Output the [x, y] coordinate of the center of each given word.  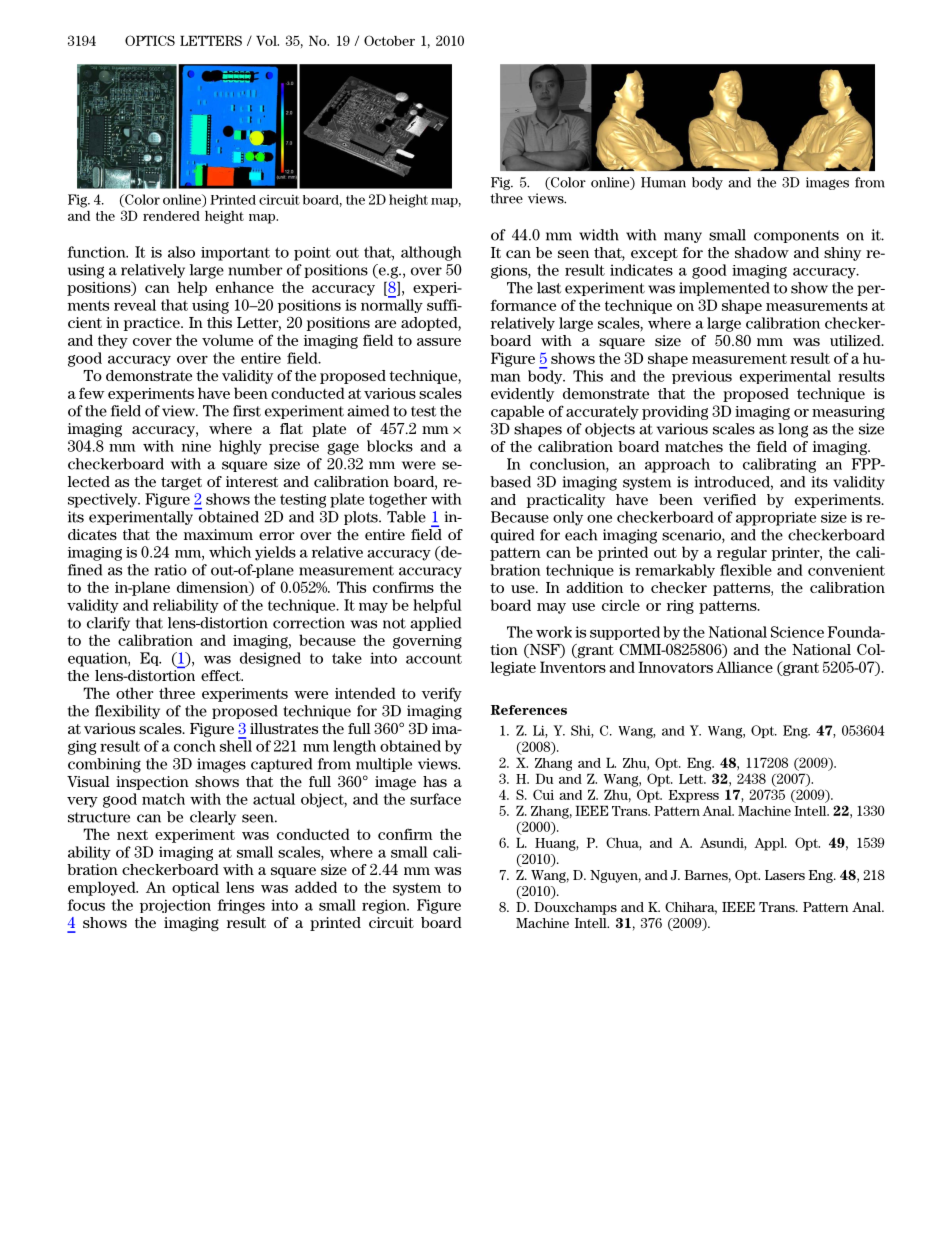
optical [196, 888]
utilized [856, 340]
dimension [214, 588]
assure [439, 342]
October [389, 40]
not [394, 623]
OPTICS [150, 40]
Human [663, 182]
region [385, 906]
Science [797, 632]
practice [152, 324]
